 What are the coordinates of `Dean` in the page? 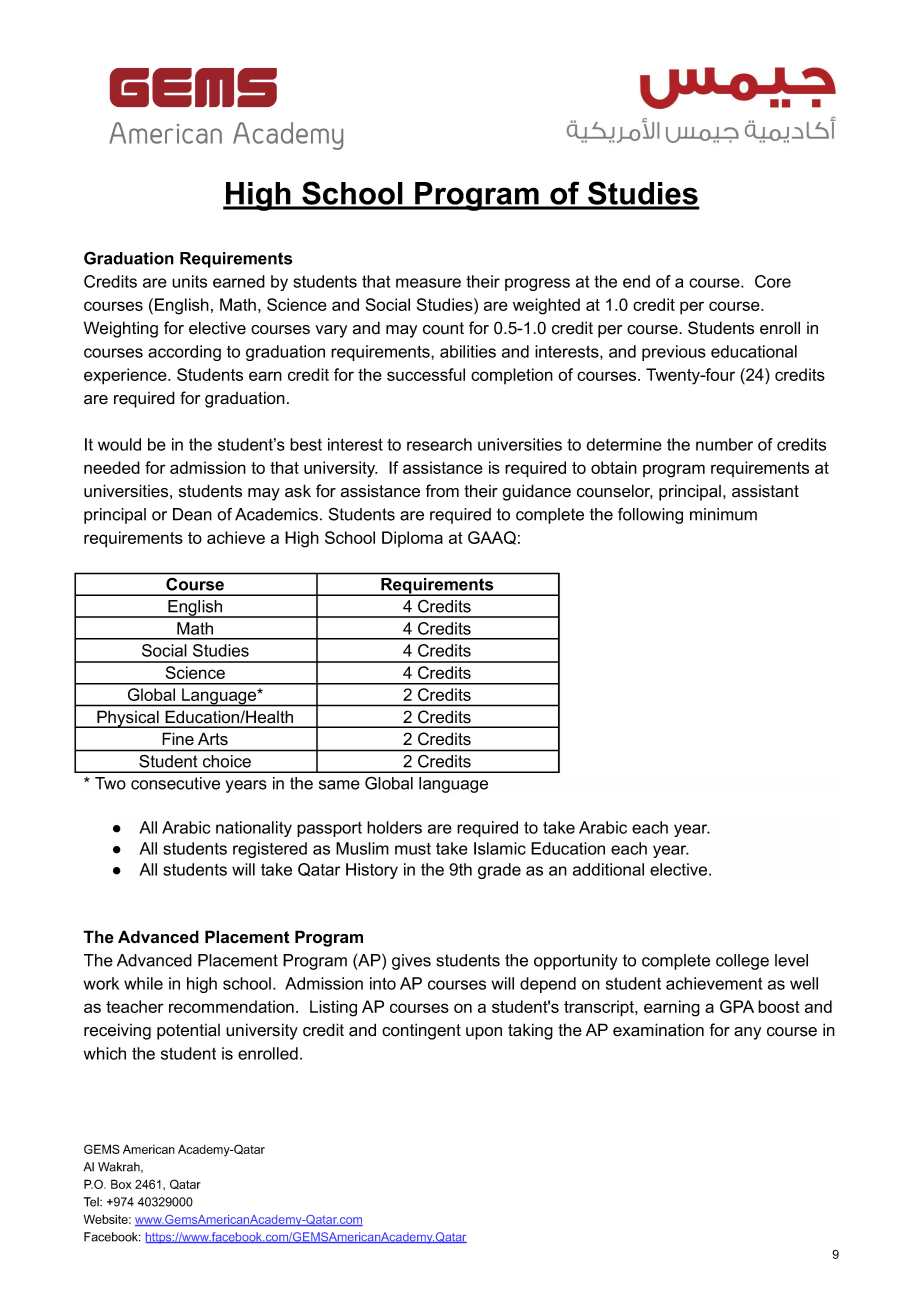 It's located at (192, 514).
